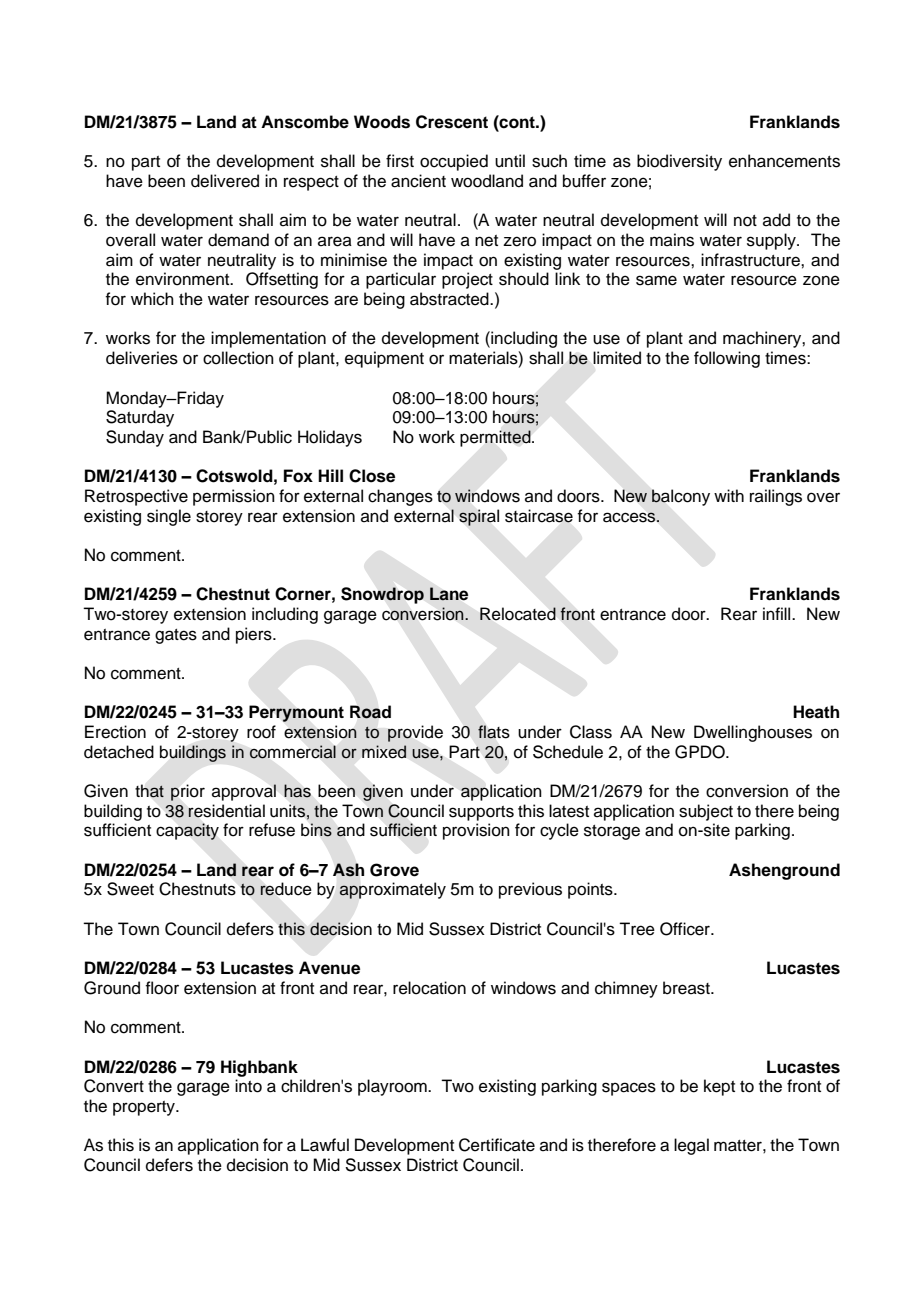 The width and height of the screenshot is (924, 1309). I want to click on kept, so click(719, 1087).
